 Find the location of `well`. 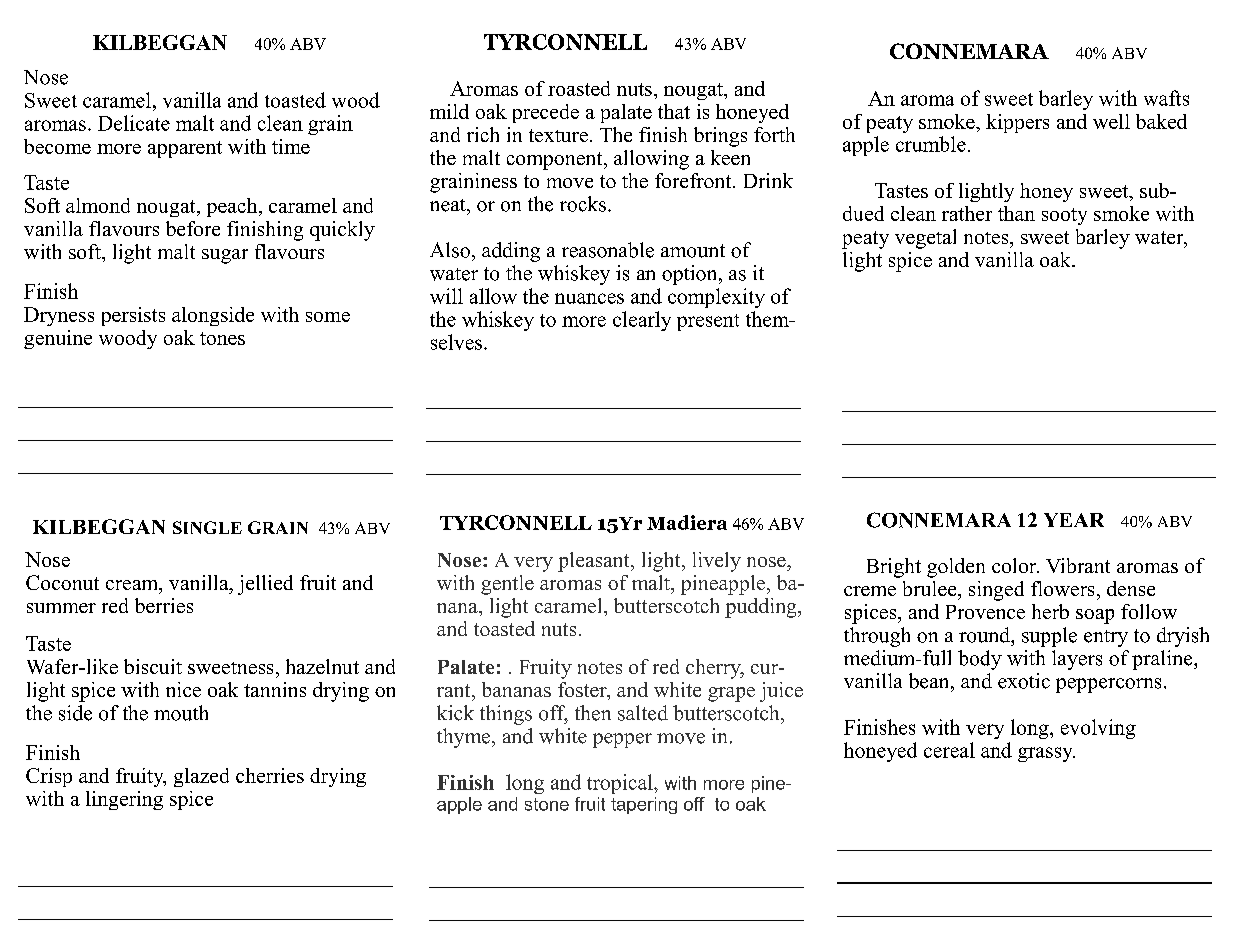

well is located at coordinates (1111, 121).
